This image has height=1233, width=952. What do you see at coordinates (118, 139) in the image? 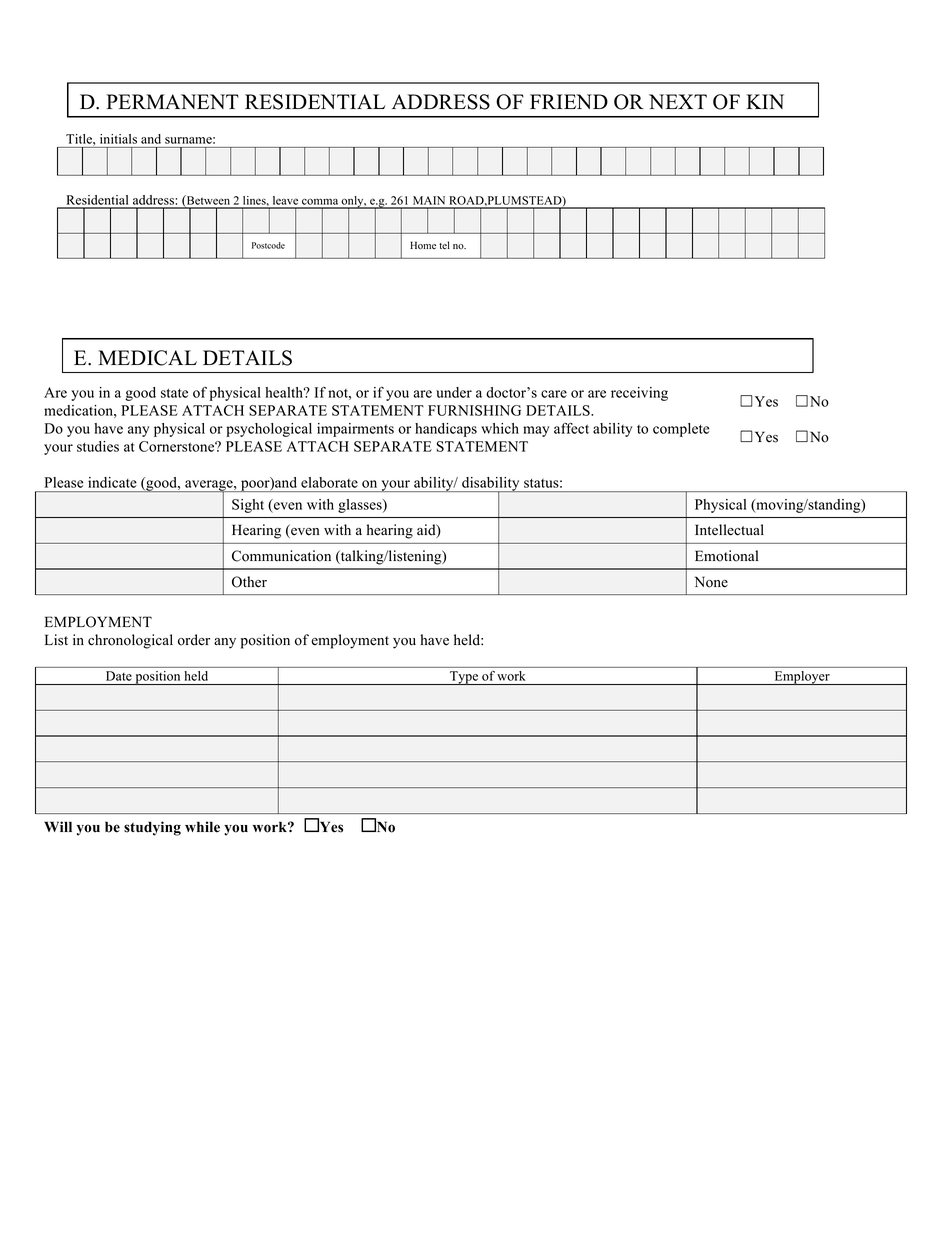
I see `initials` at bounding box center [118, 139].
